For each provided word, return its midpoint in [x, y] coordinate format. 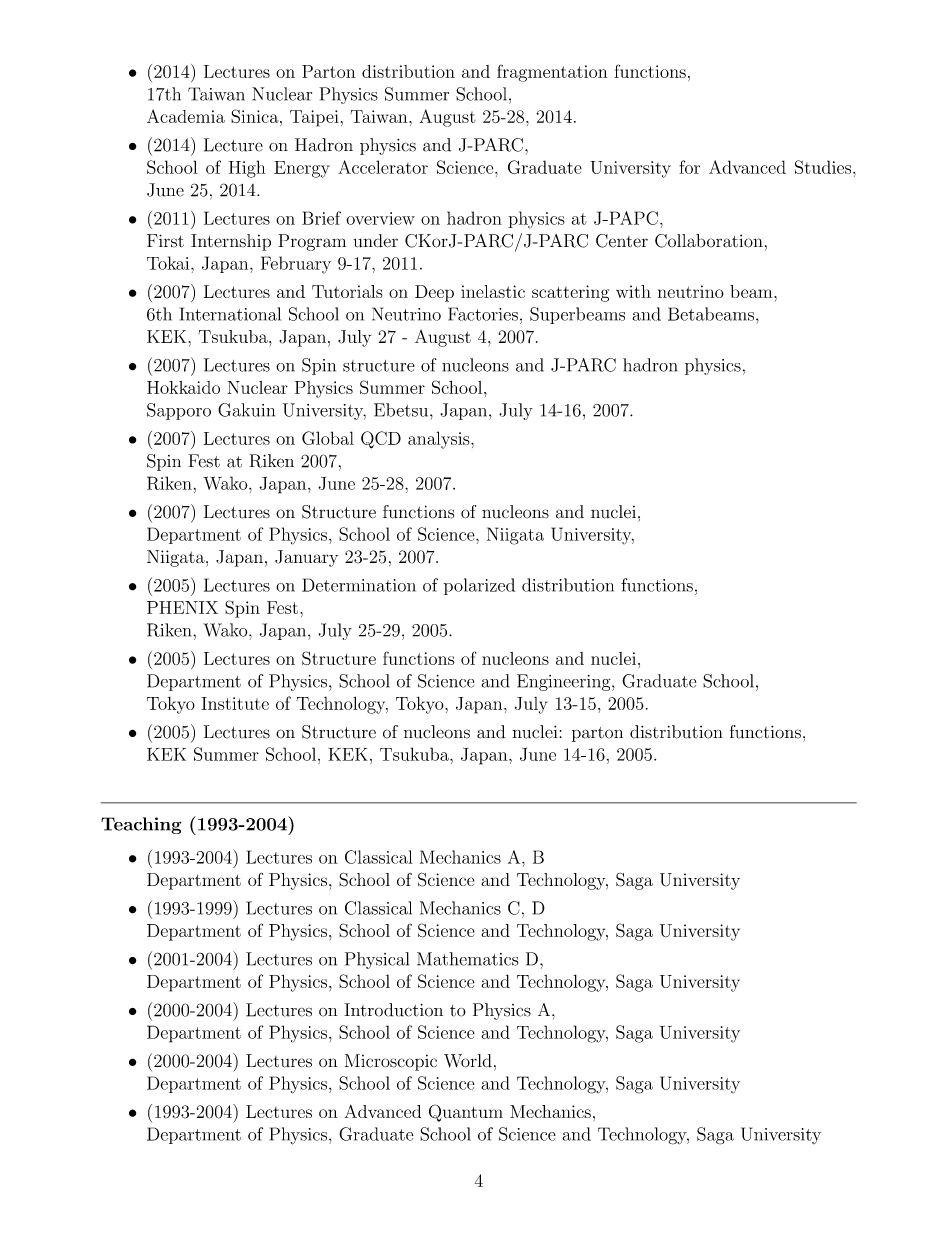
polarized [479, 586]
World [468, 1061]
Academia [186, 116]
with [633, 291]
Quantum [466, 1113]
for [689, 167]
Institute [235, 703]
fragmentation [552, 73]
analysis [440, 440]
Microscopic [391, 1062]
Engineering [565, 682]
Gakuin [246, 410]
